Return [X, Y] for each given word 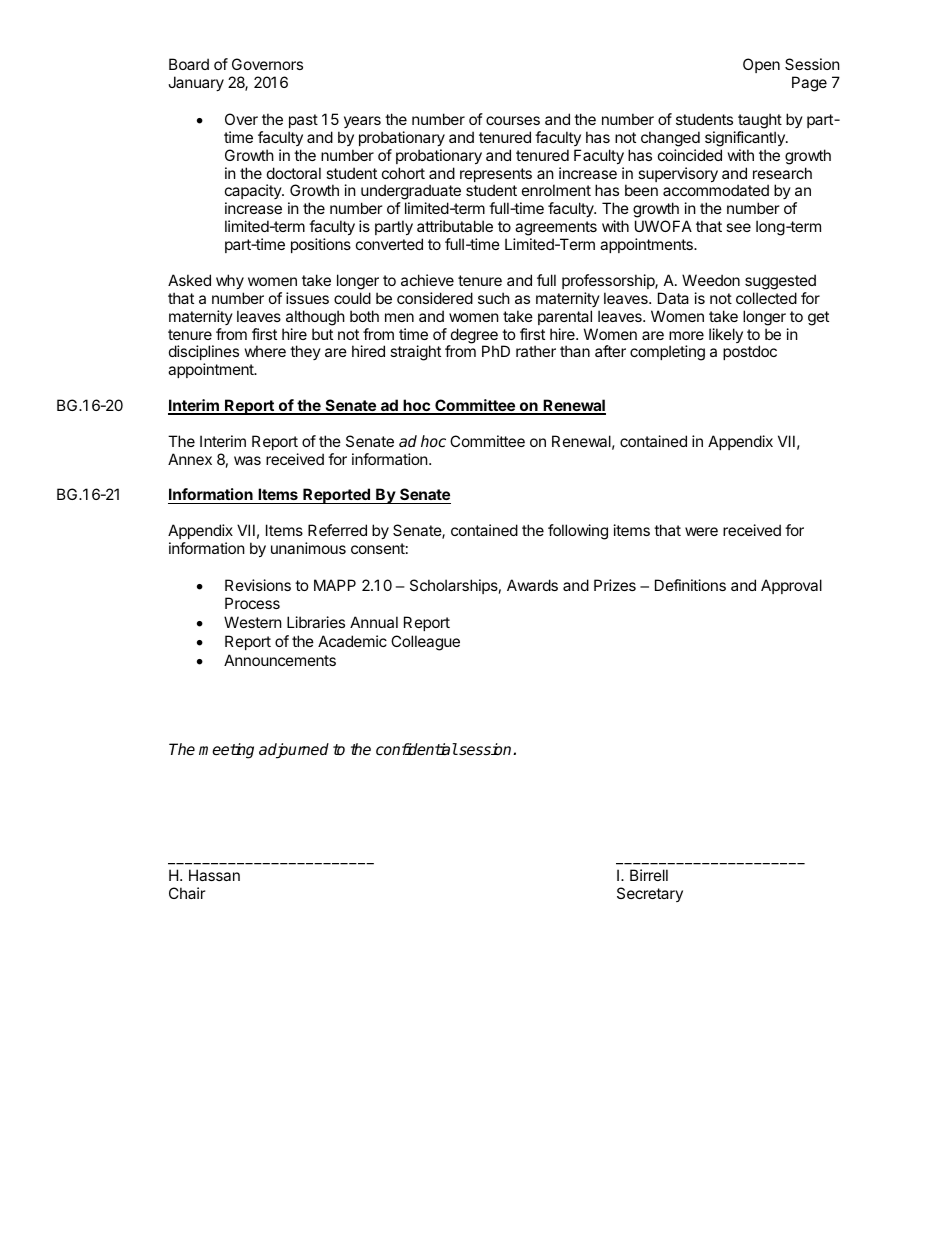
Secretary [650, 894]
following [578, 532]
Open [761, 65]
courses [513, 120]
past [303, 121]
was [247, 460]
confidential [417, 749]
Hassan [214, 875]
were [701, 531]
